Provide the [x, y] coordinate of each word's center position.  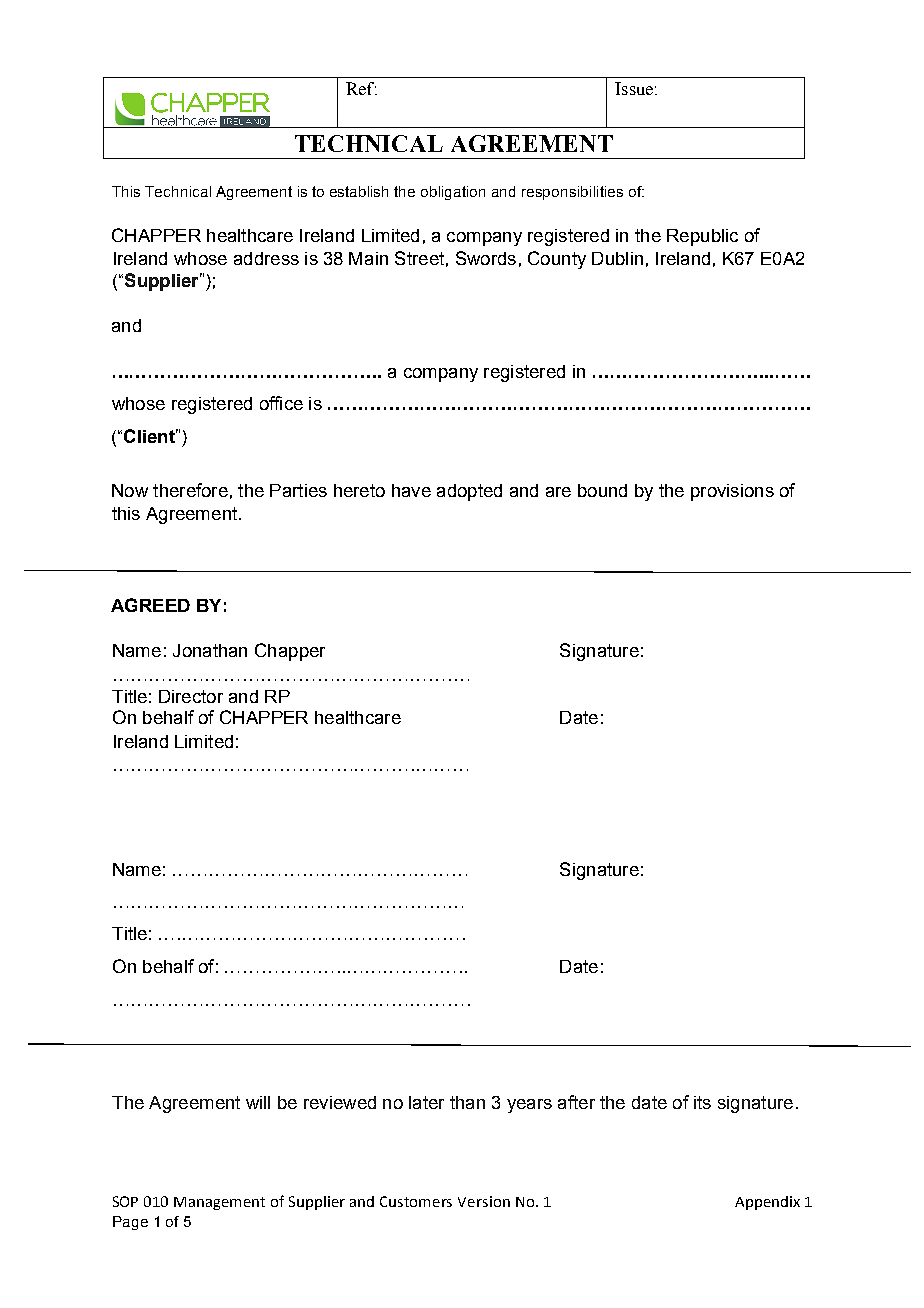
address [266, 258]
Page [130, 1223]
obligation [453, 193]
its [702, 1102]
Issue [634, 88]
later [426, 1102]
